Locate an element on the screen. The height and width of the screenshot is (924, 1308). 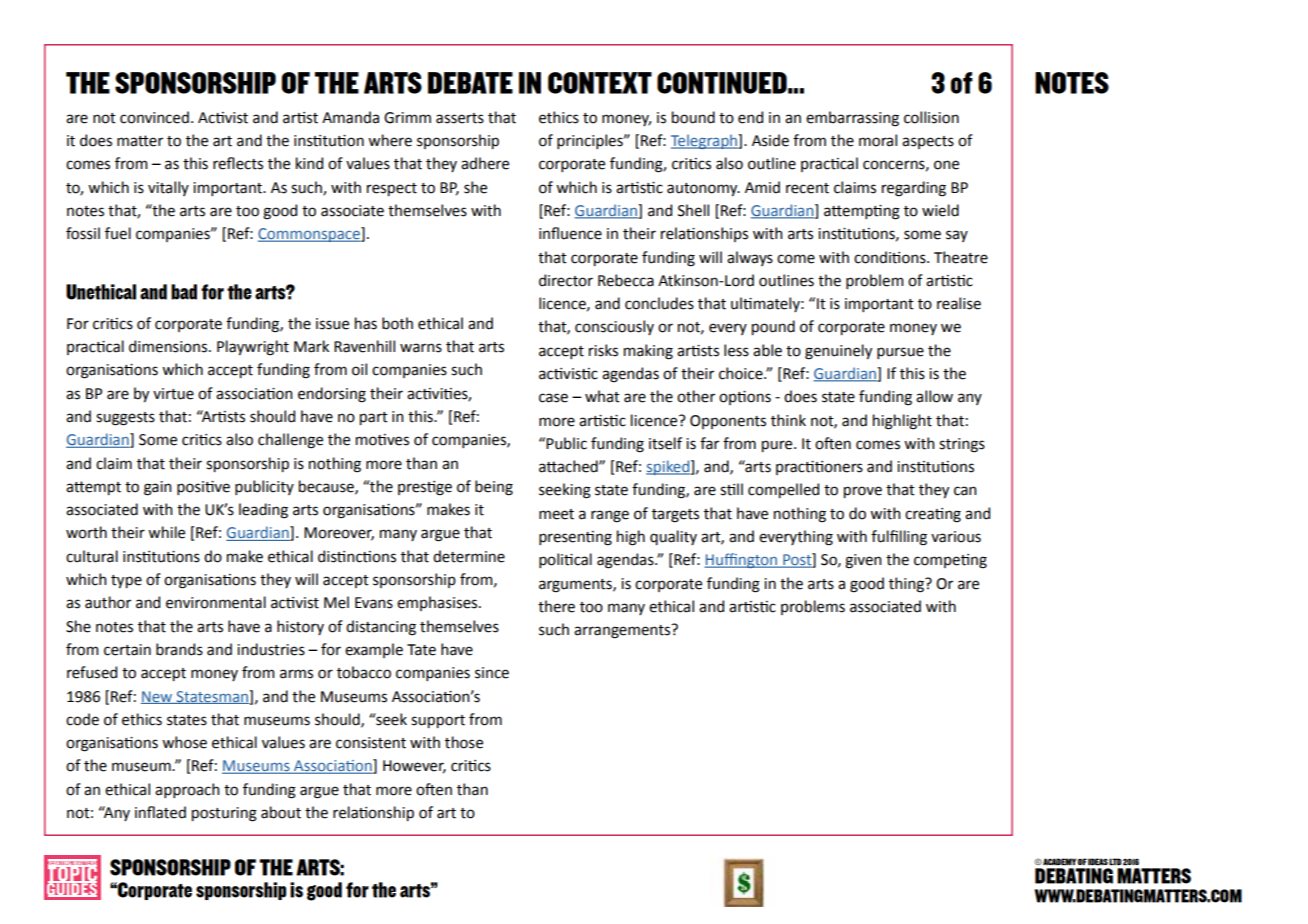
can is located at coordinates (965, 491).
